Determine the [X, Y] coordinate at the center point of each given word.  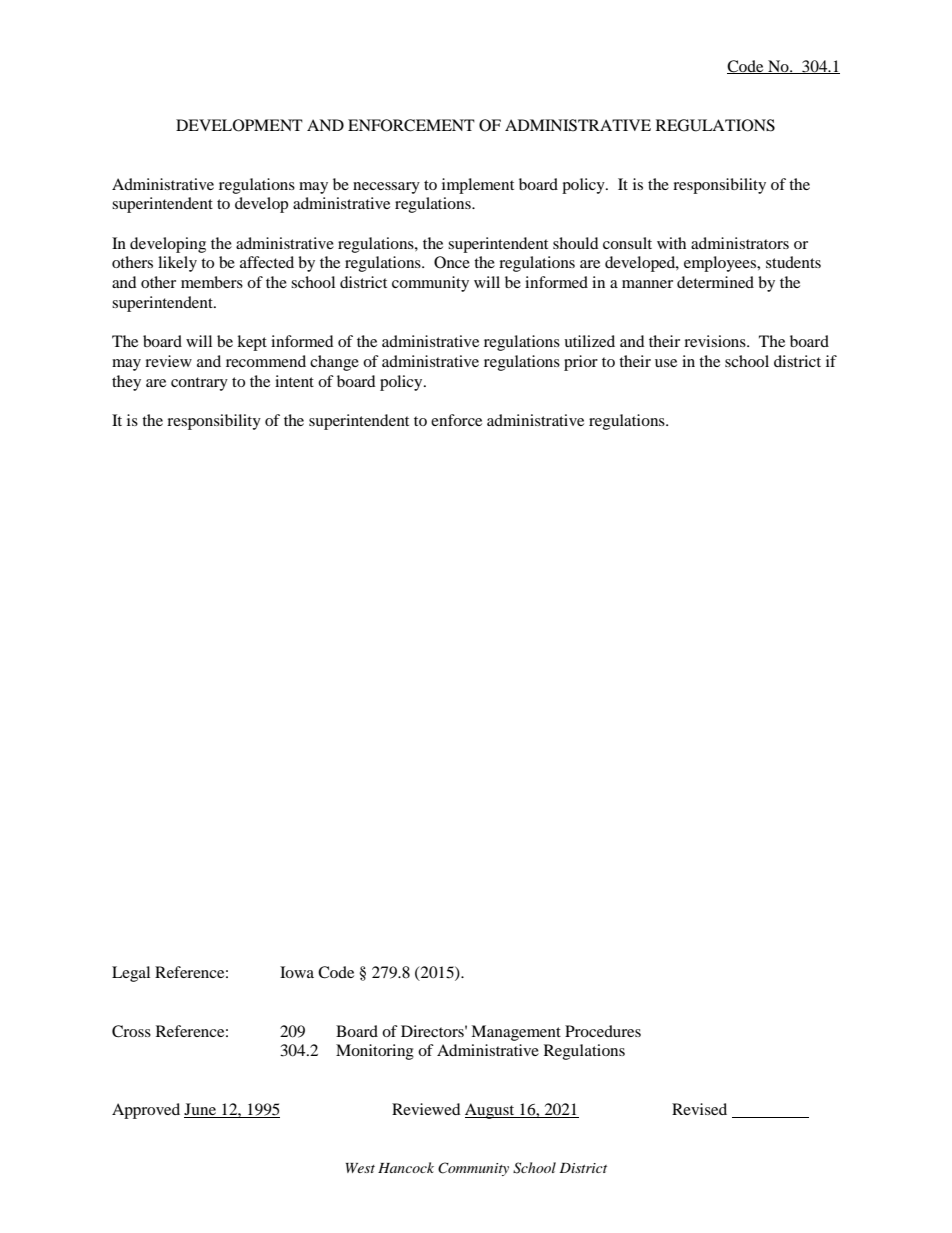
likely [177, 264]
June [201, 1110]
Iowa [297, 972]
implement [478, 186]
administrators [740, 243]
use [666, 363]
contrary [199, 384]
